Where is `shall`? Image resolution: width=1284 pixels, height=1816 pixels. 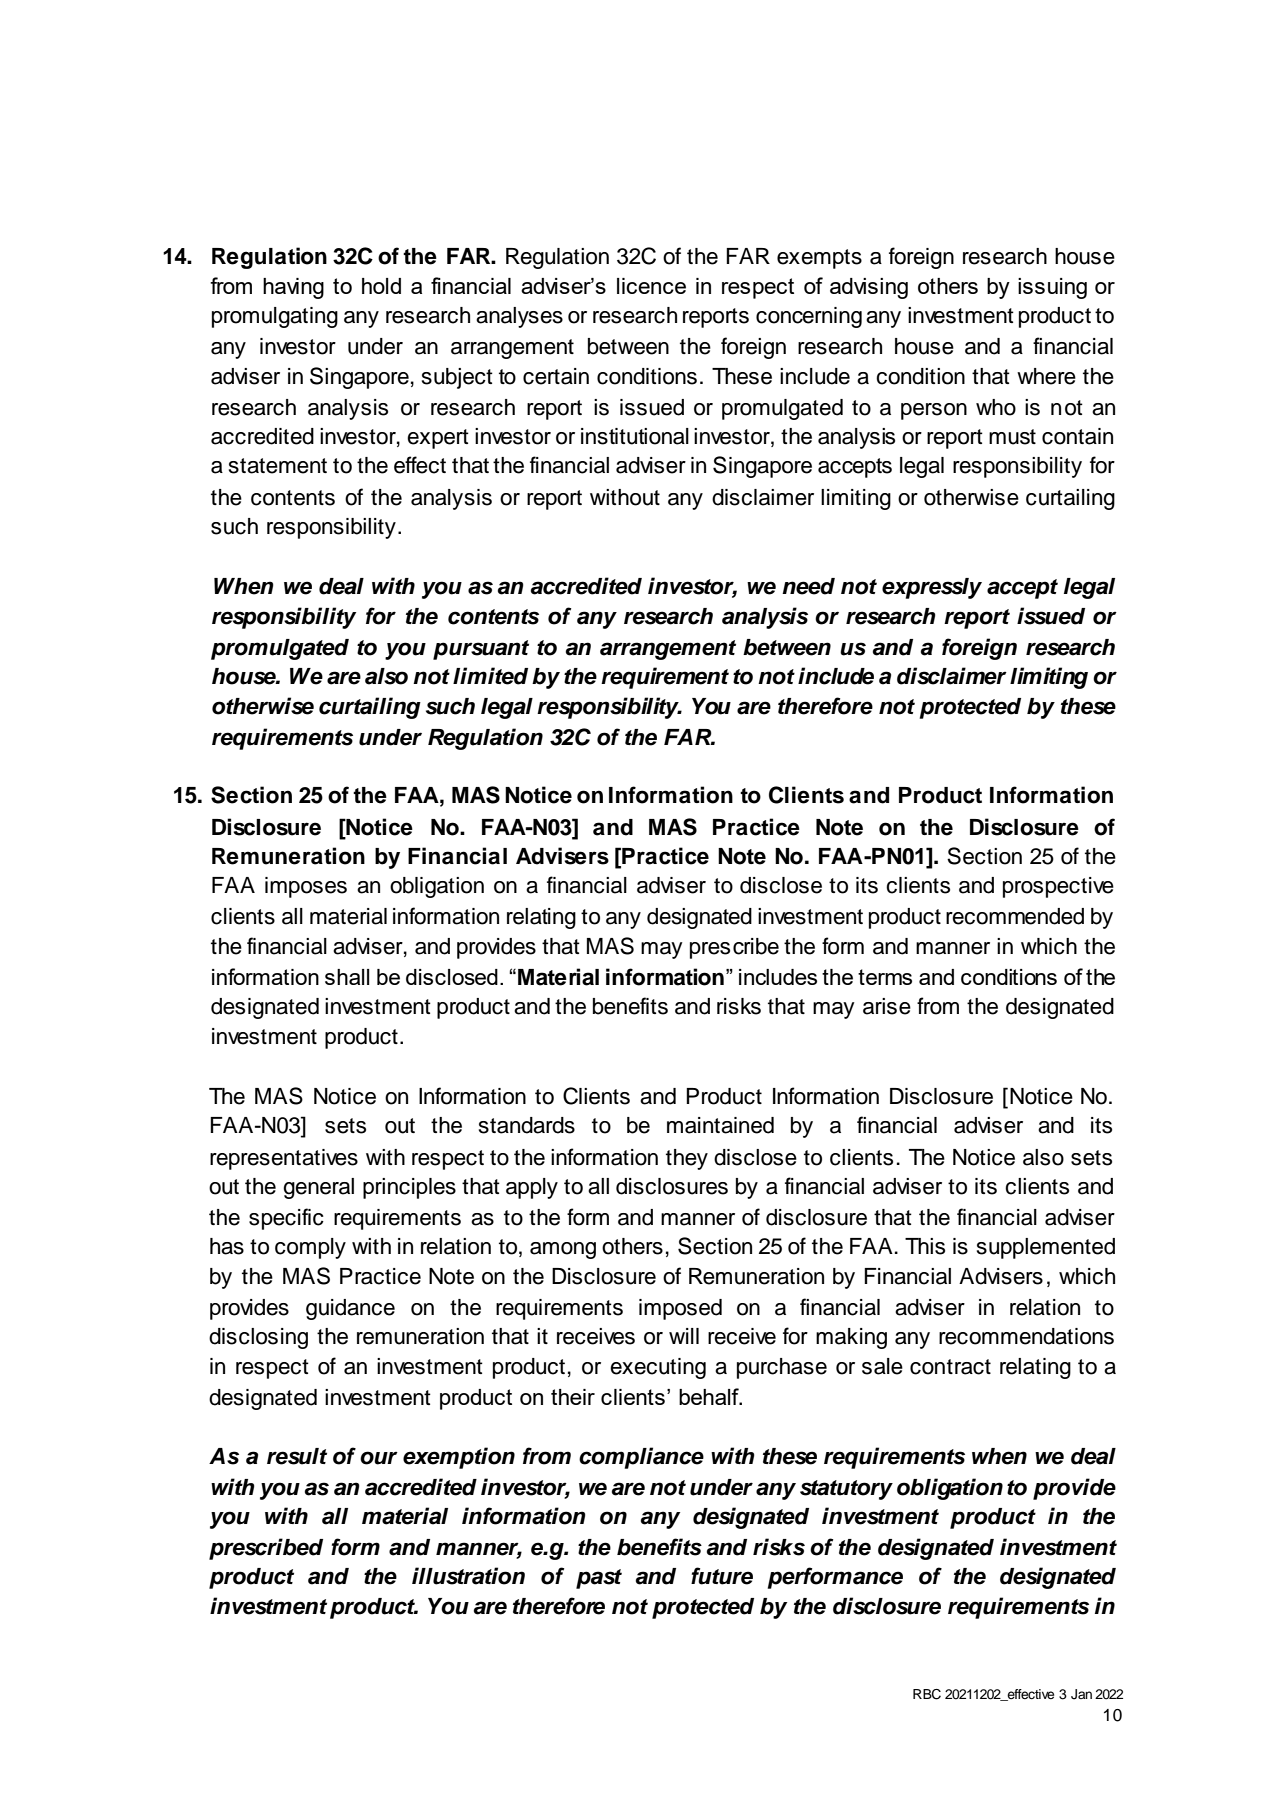
shall is located at coordinates (347, 977).
